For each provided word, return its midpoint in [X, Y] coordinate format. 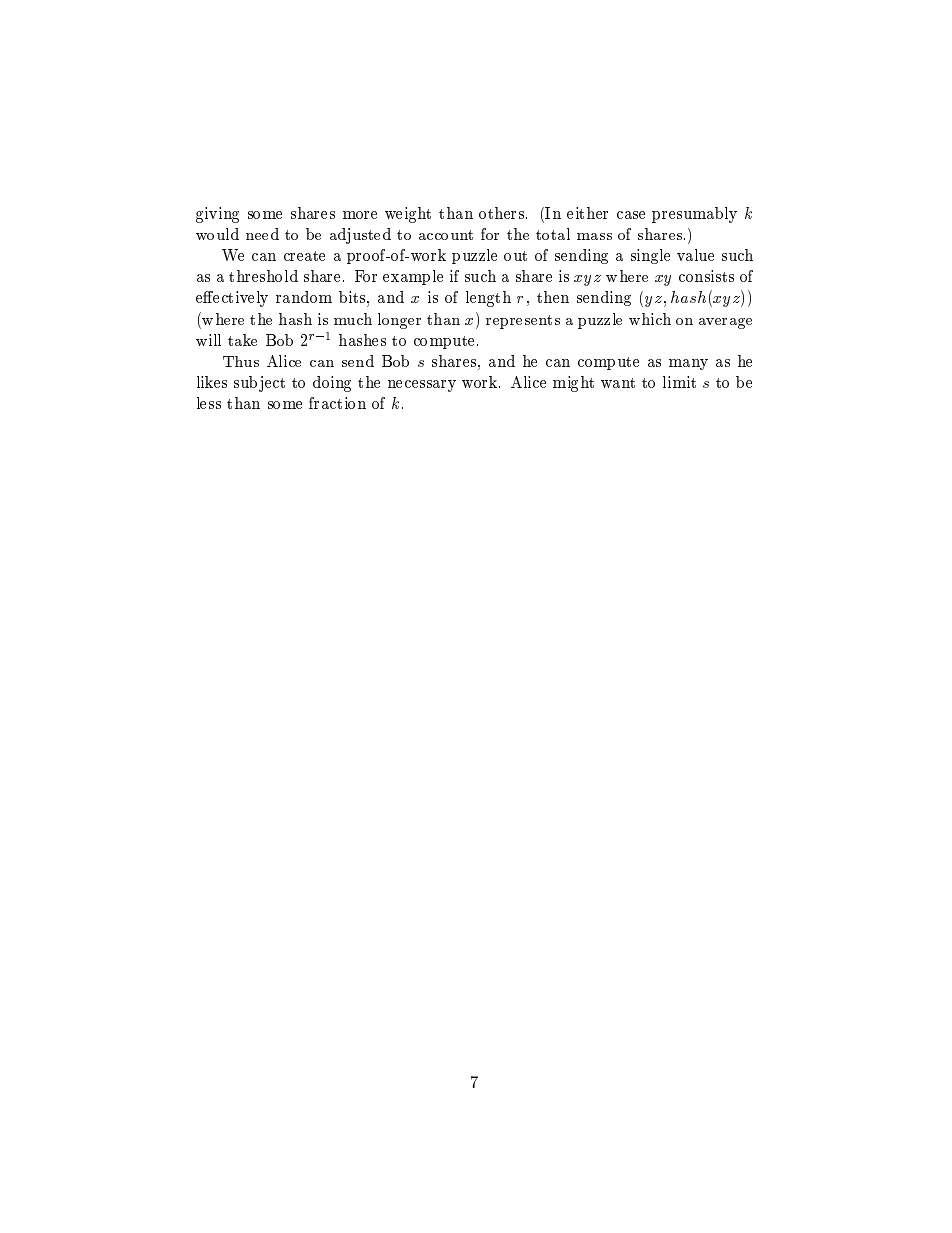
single [650, 256]
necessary [422, 386]
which [650, 319]
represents [523, 322]
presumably [694, 215]
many [688, 364]
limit [679, 382]
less [209, 403]
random [304, 297]
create [304, 256]
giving [217, 215]
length [488, 299]
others [503, 213]
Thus [241, 361]
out [515, 256]
